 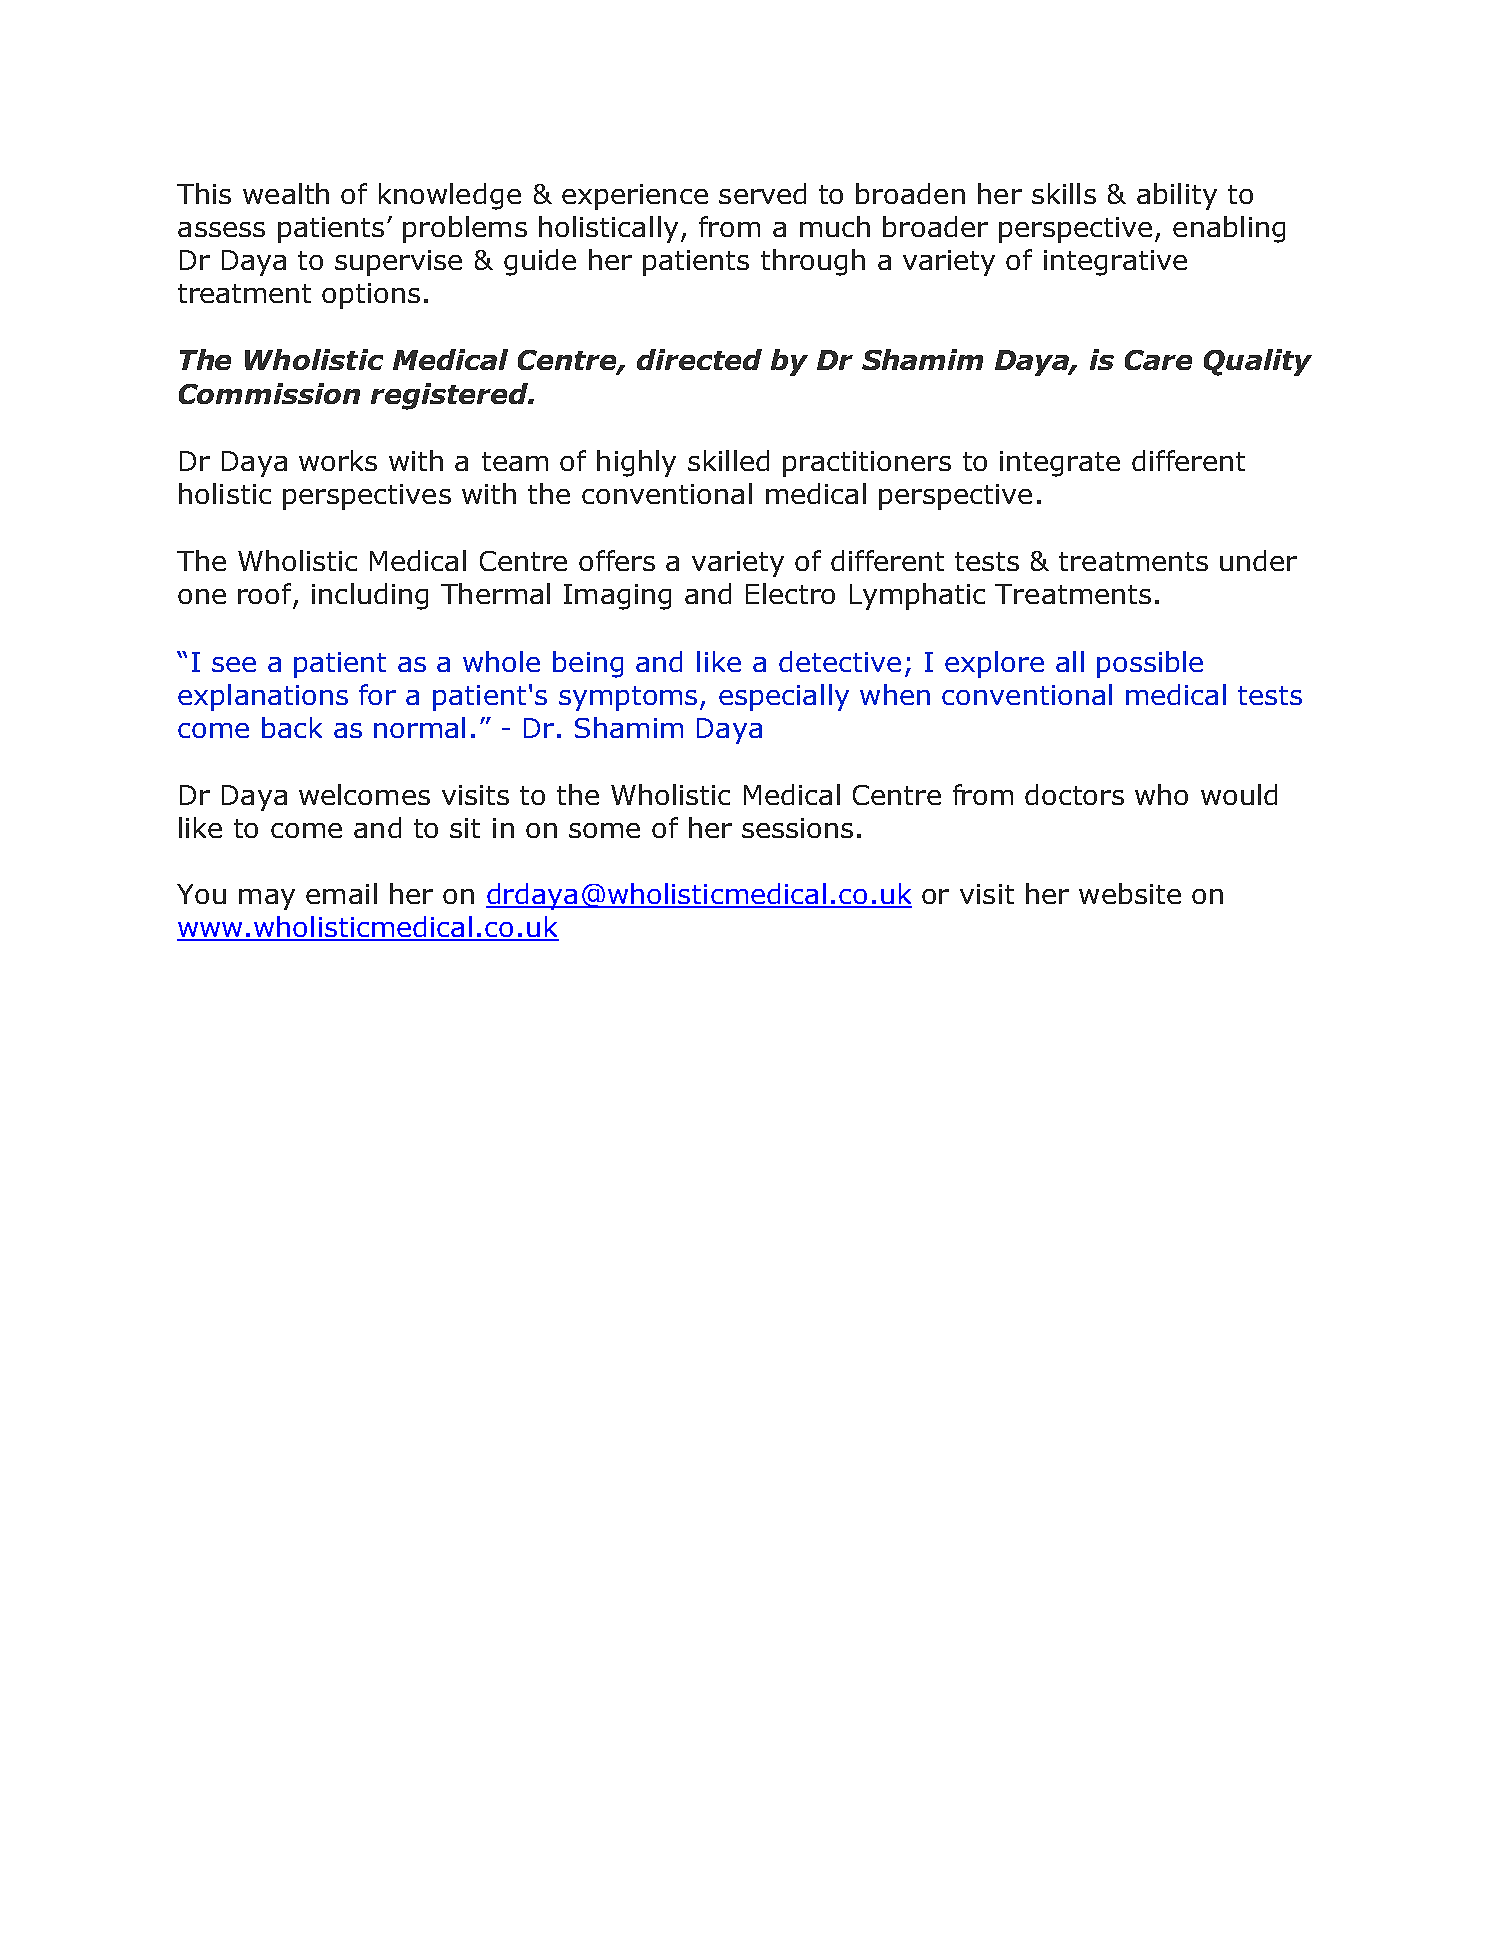 I want to click on possible, so click(x=1150, y=664).
